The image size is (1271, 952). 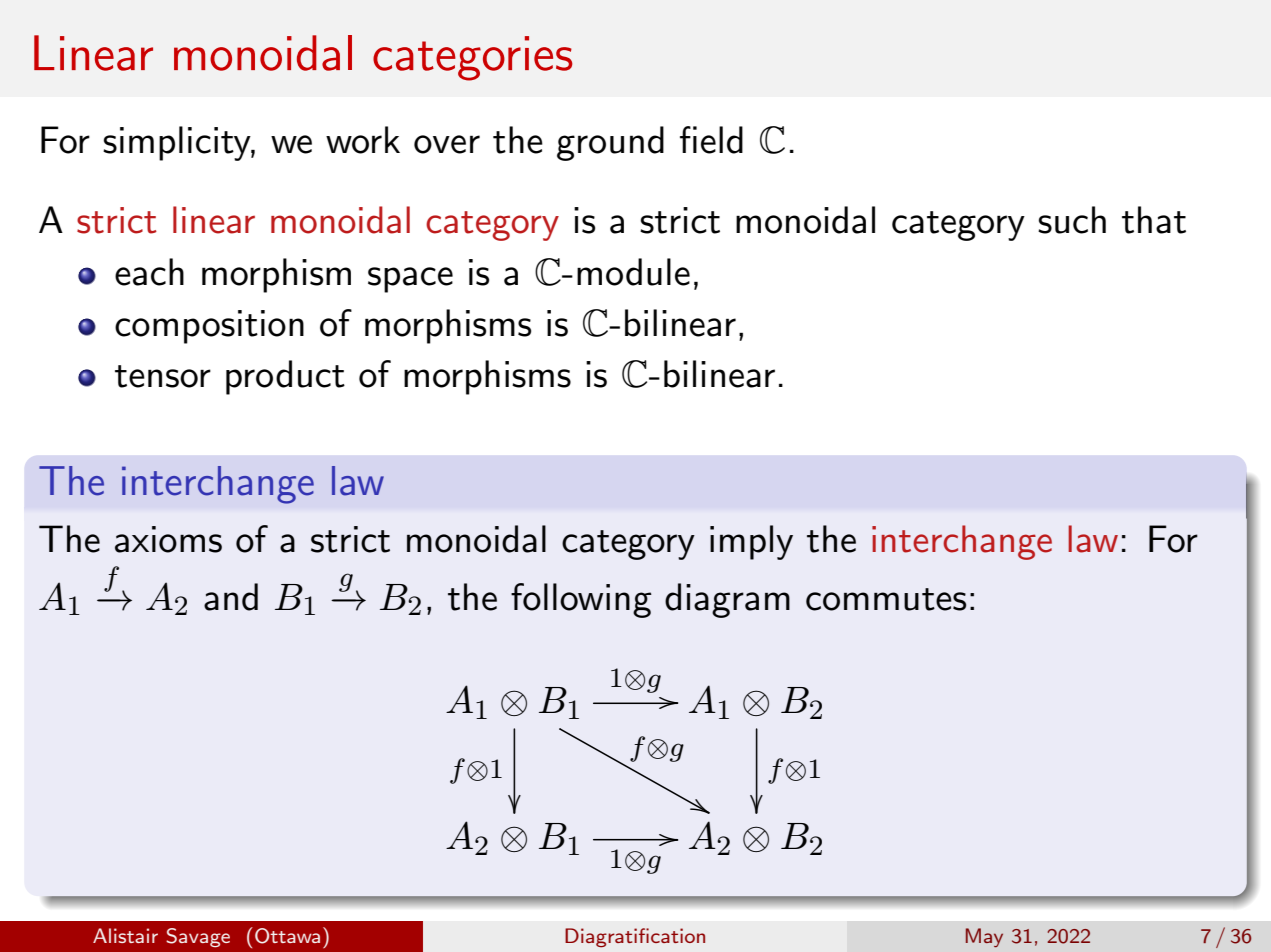 What do you see at coordinates (610, 143) in the image?
I see `ground` at bounding box center [610, 143].
